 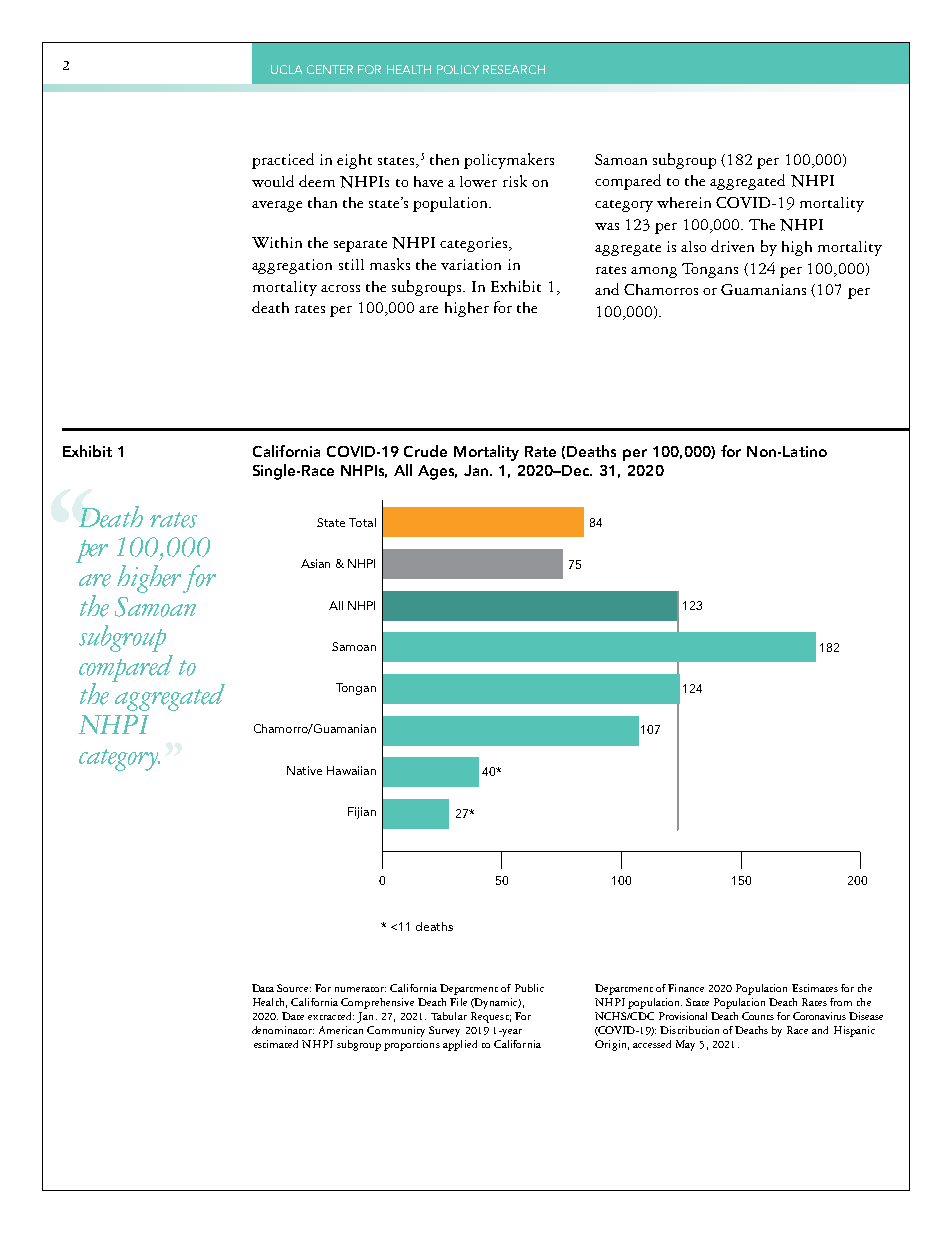 What do you see at coordinates (315, 563) in the document?
I see `Asian` at bounding box center [315, 563].
